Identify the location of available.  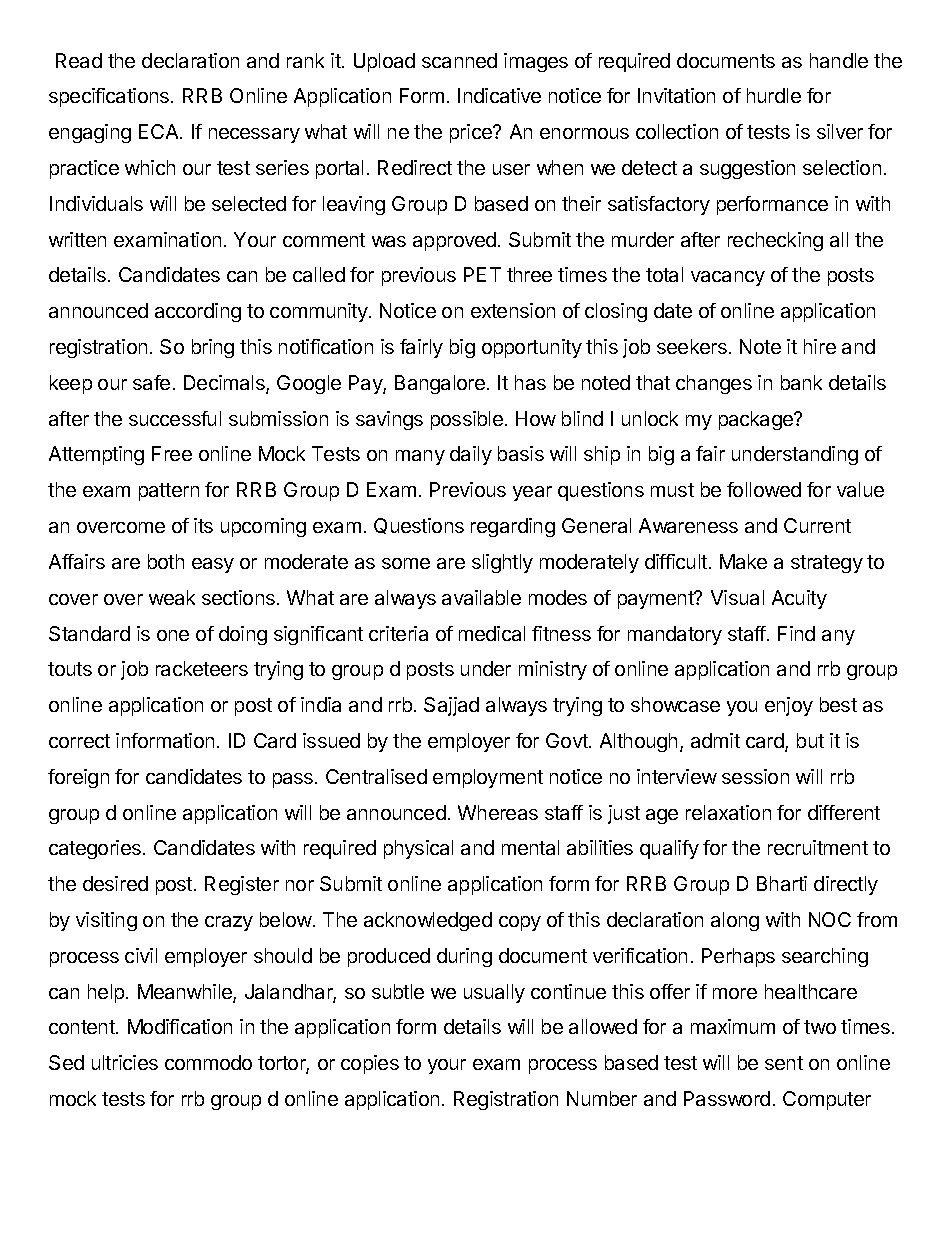
(481, 597).
